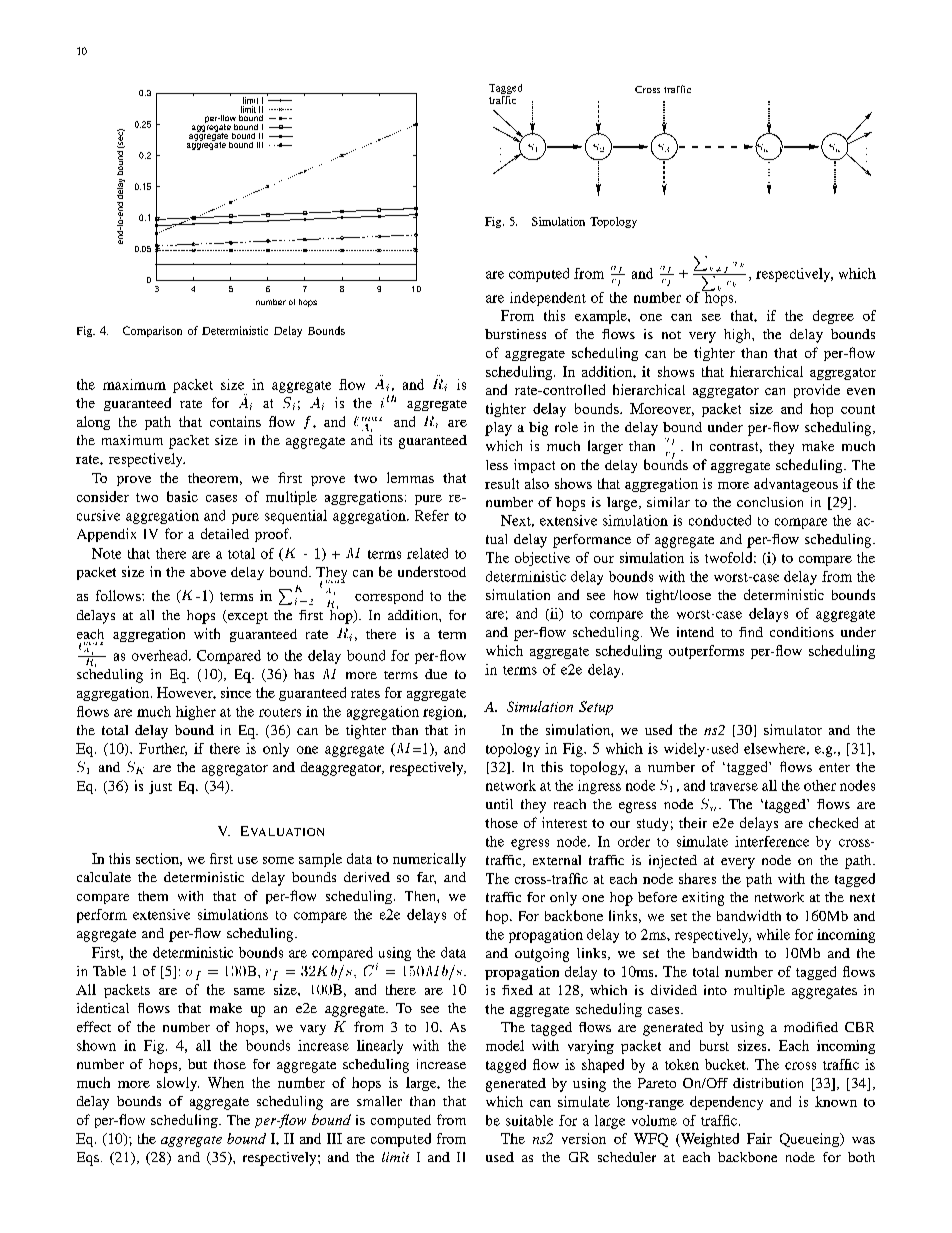  Describe the element at coordinates (432, 515) in the screenshot. I see `Refer` at that location.
